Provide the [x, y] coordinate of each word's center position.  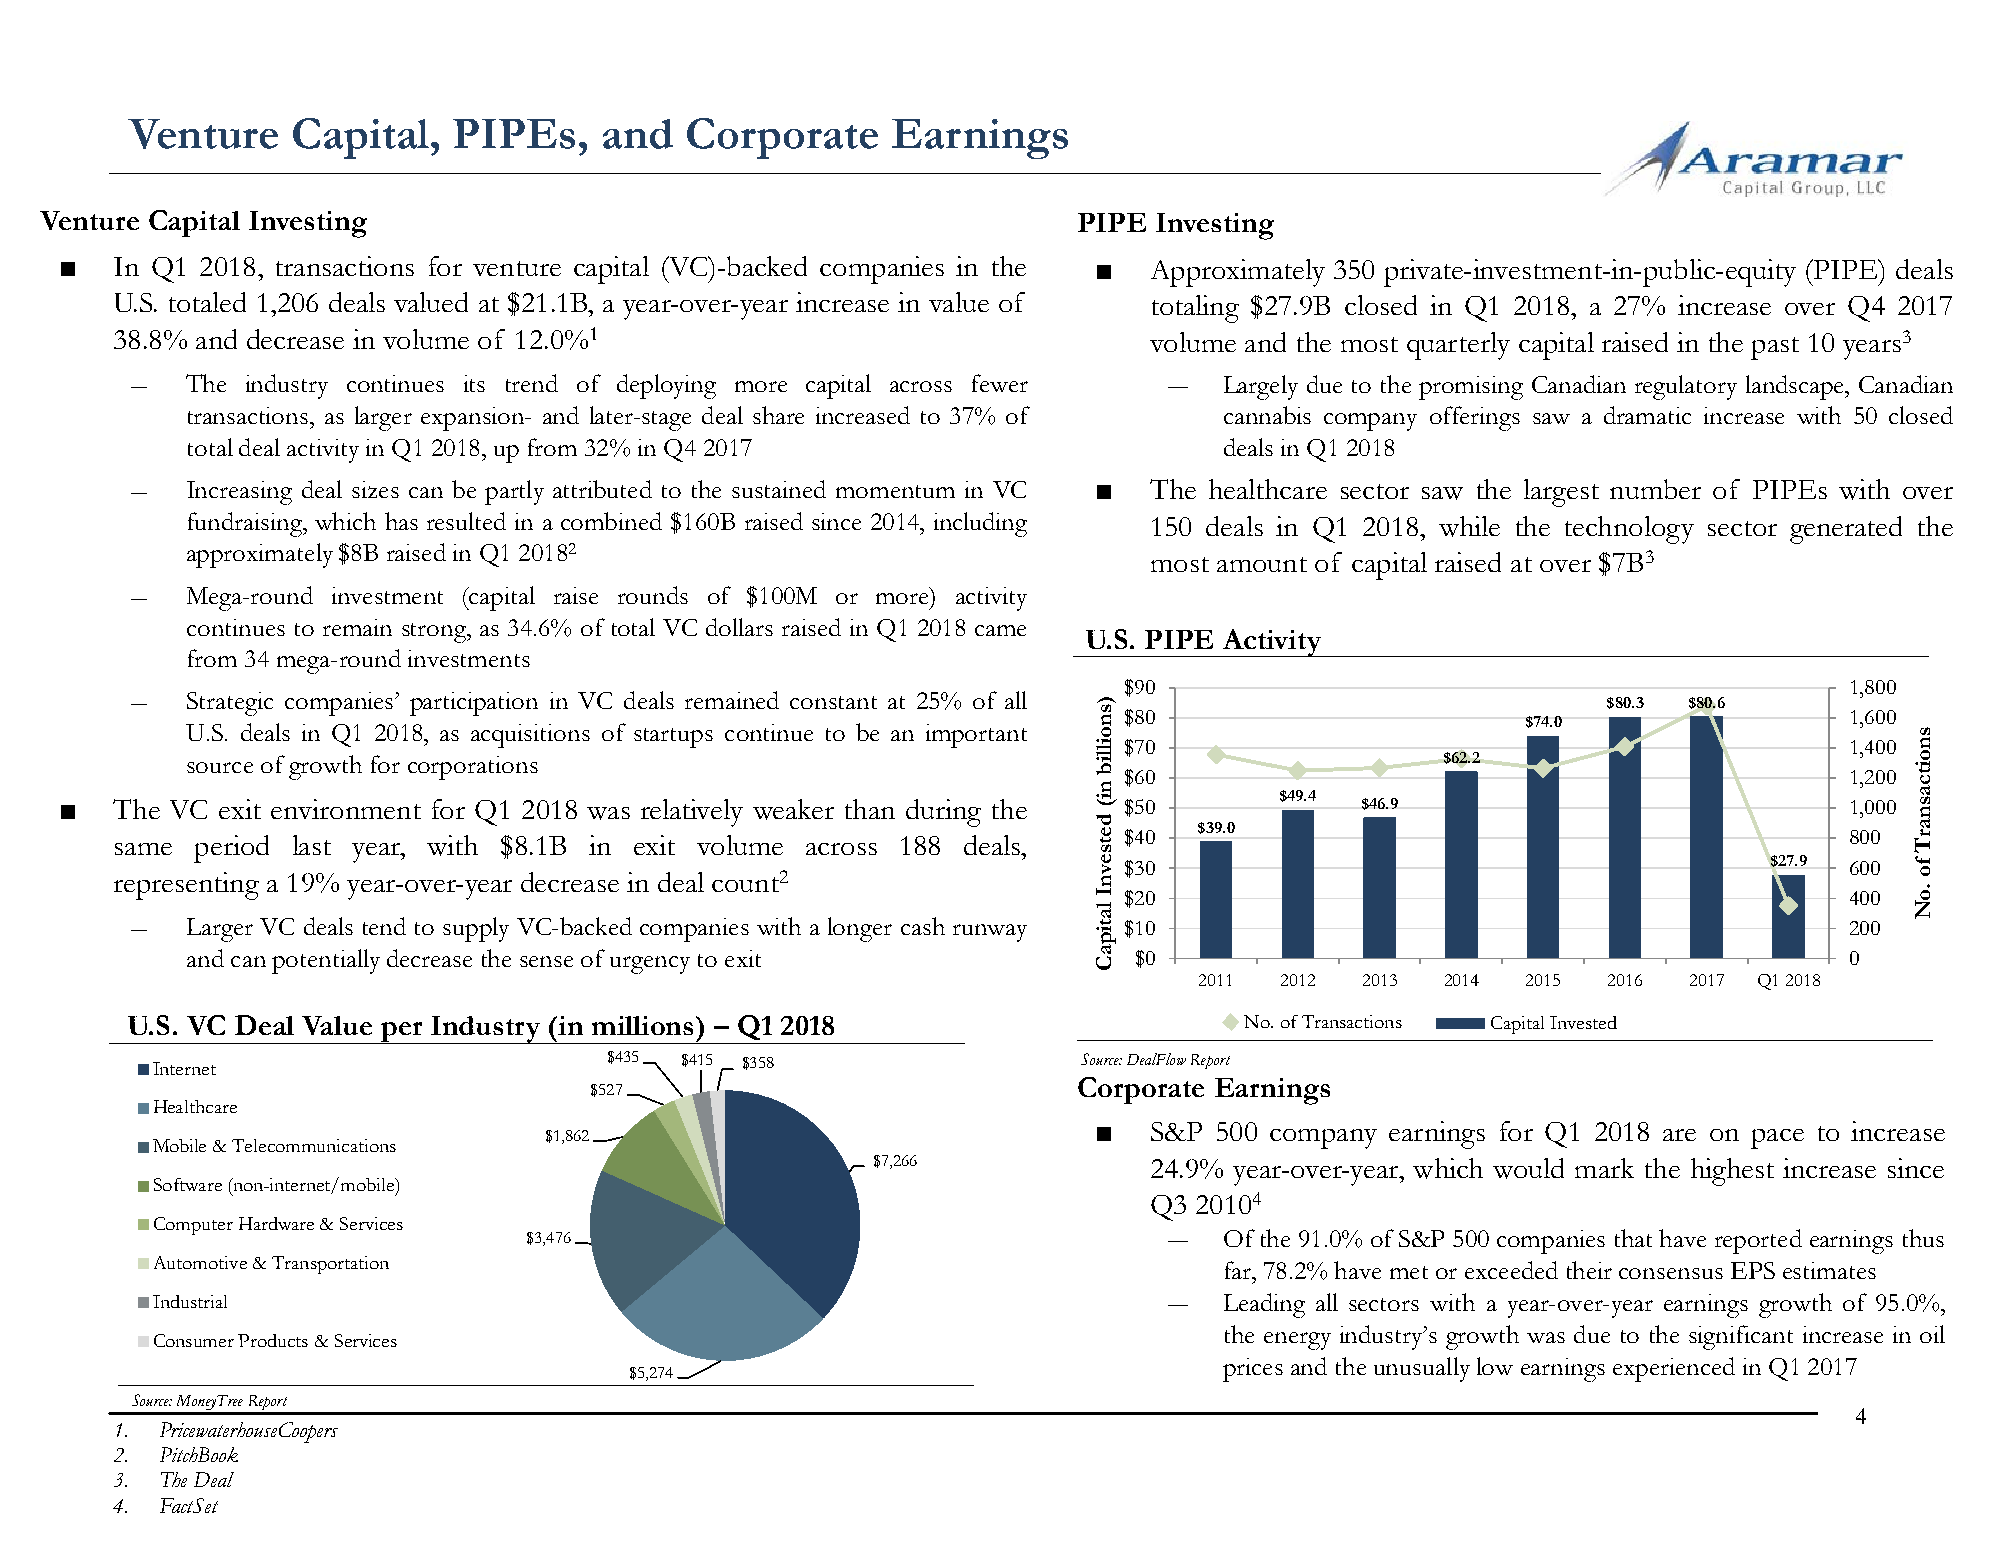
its [474, 383]
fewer [1000, 383]
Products [273, 1340]
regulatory [1686, 387]
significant [1741, 1337]
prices [1253, 1370]
